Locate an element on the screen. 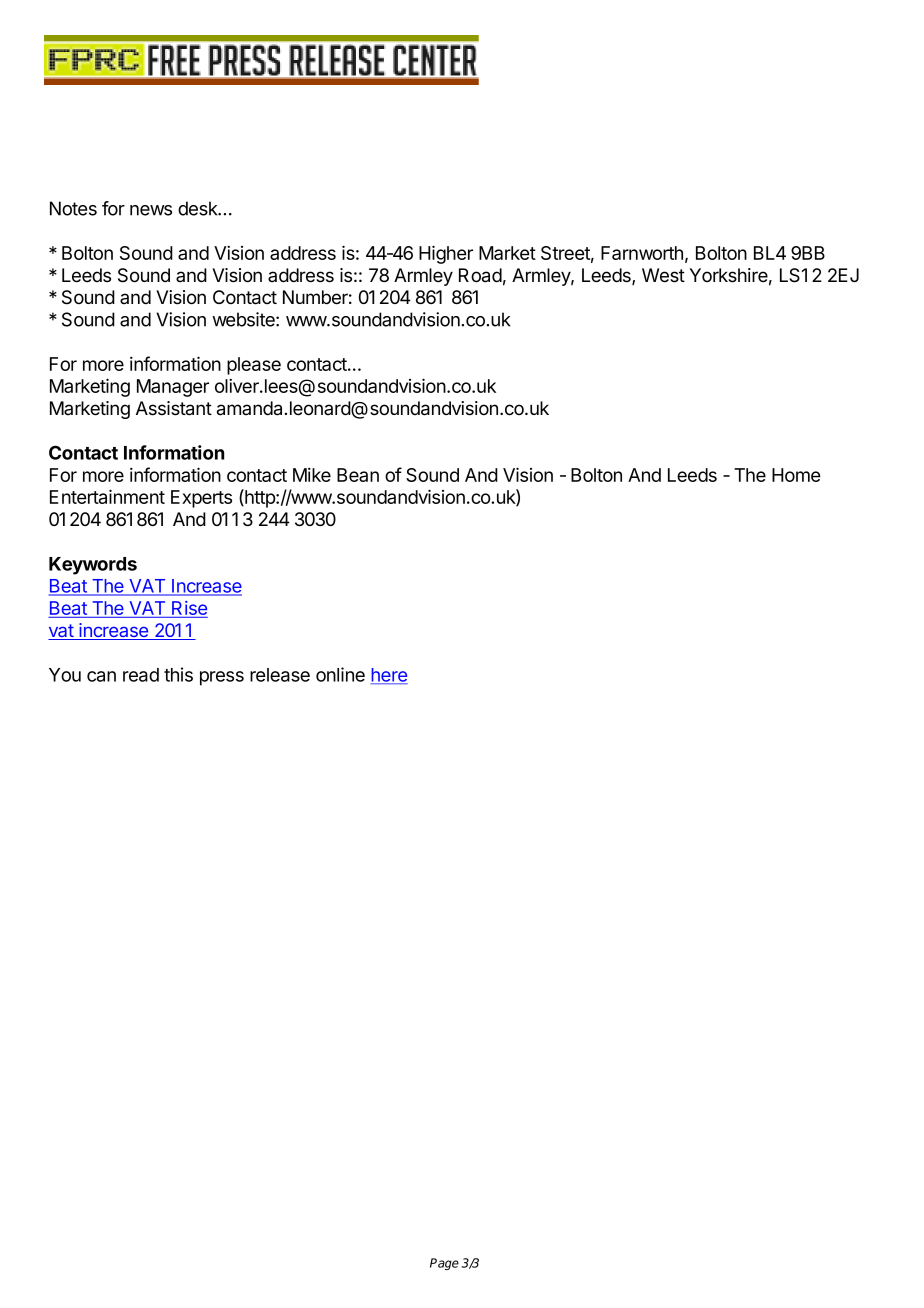 The height and width of the screenshot is (1308, 924). release is located at coordinates (280, 675).
